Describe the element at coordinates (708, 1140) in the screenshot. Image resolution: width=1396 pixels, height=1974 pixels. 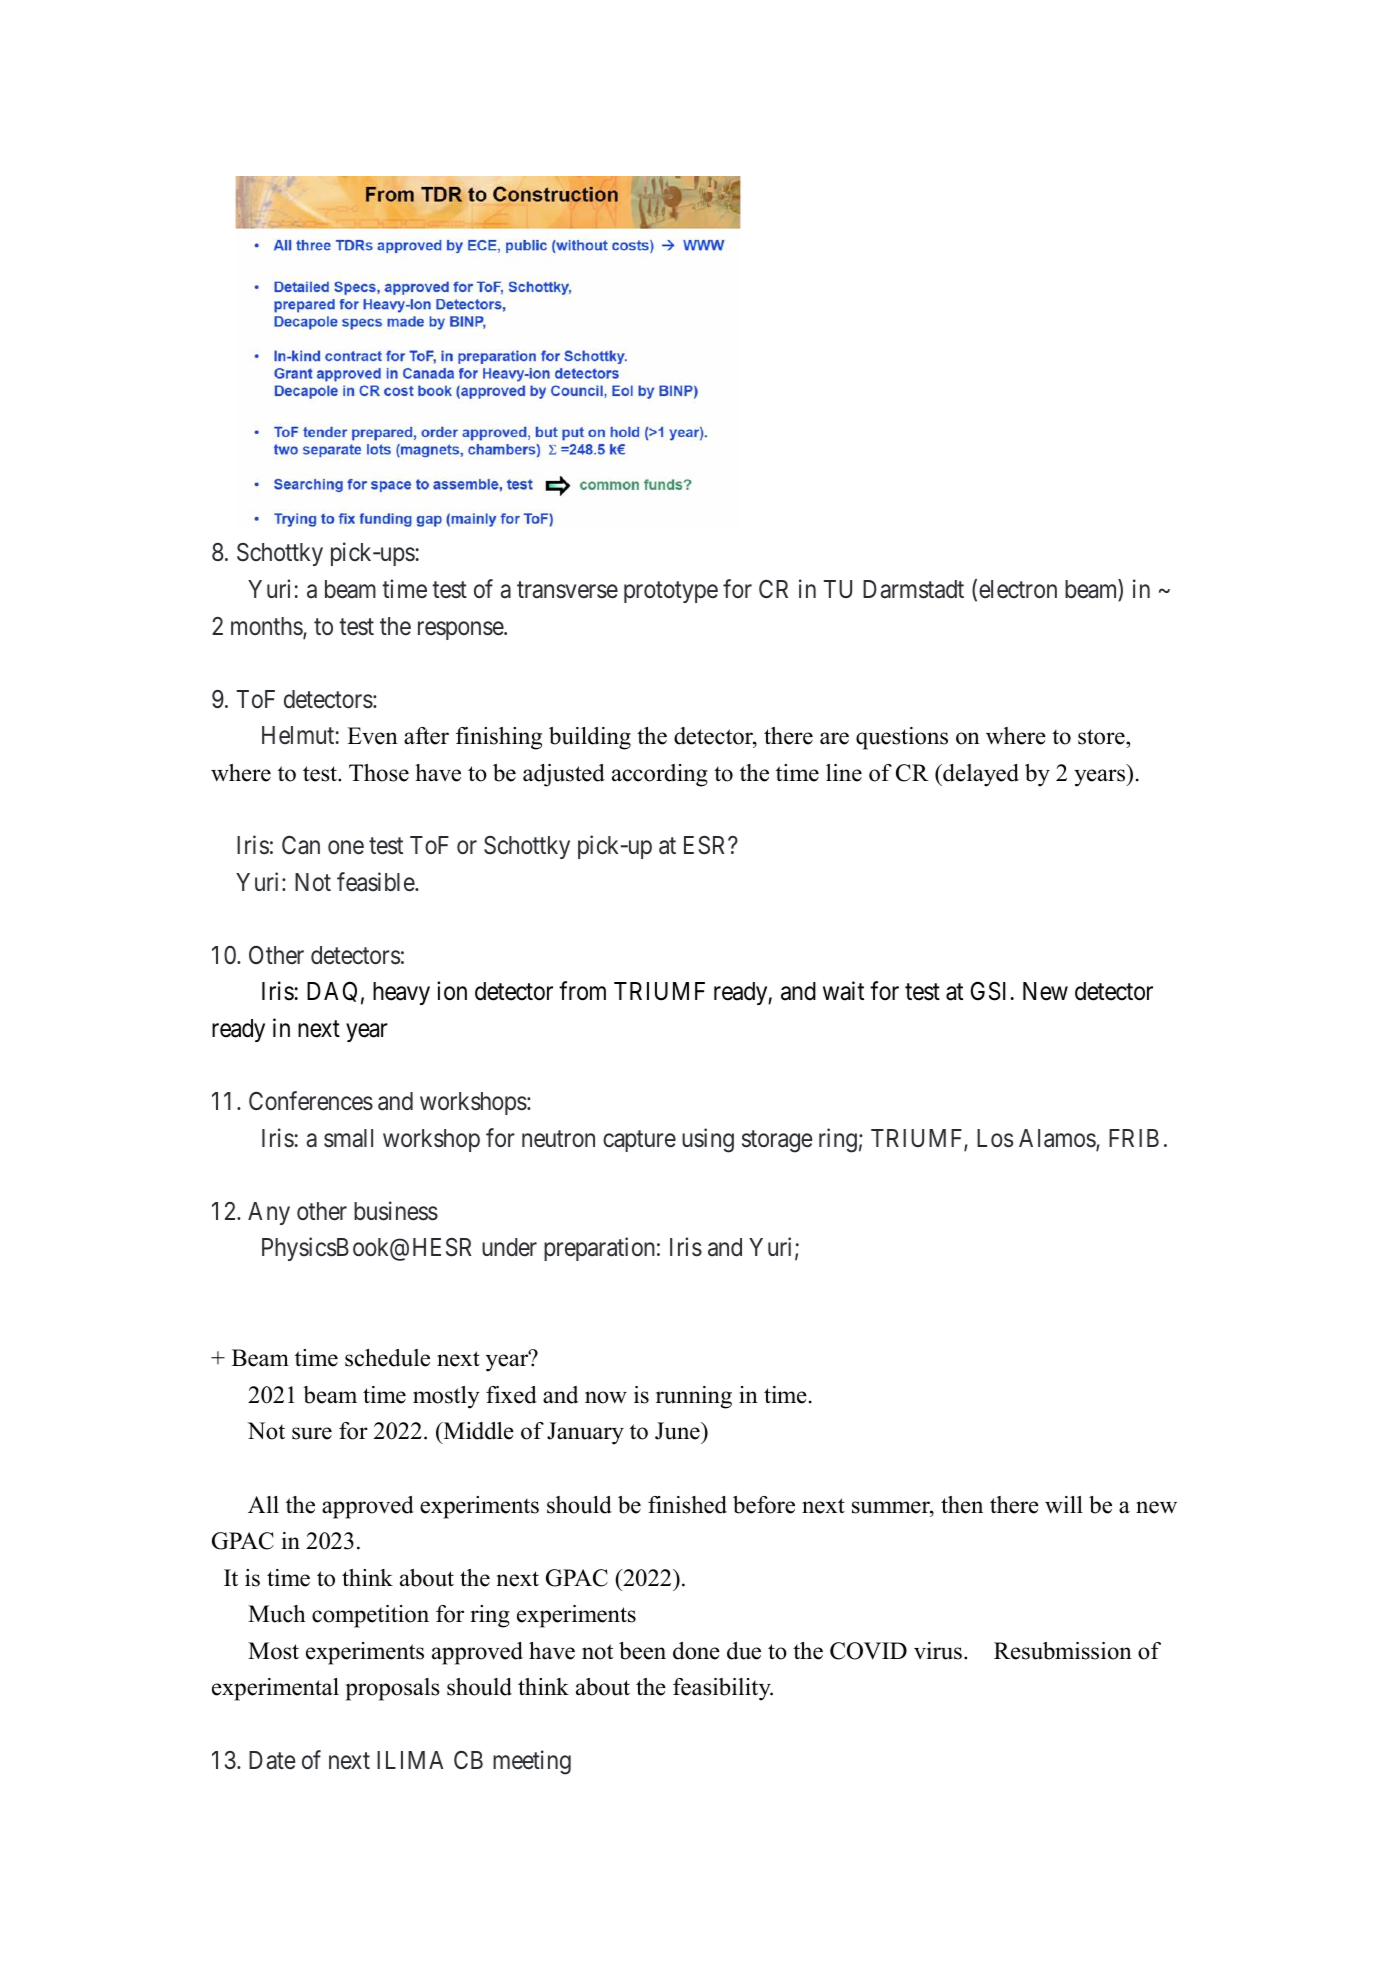
I see `using` at that location.
